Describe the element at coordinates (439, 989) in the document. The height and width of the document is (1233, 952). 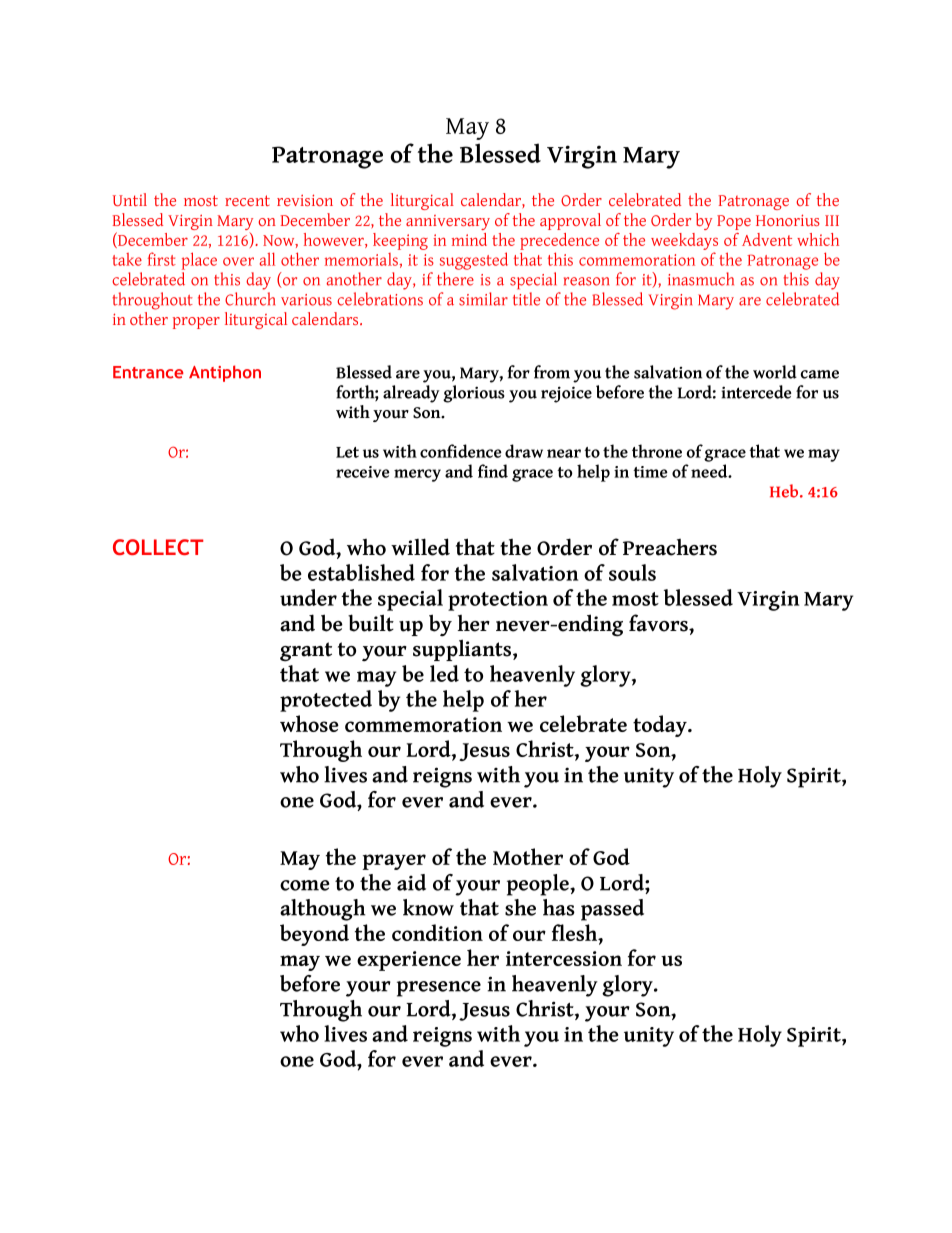
I see `presence` at that location.
